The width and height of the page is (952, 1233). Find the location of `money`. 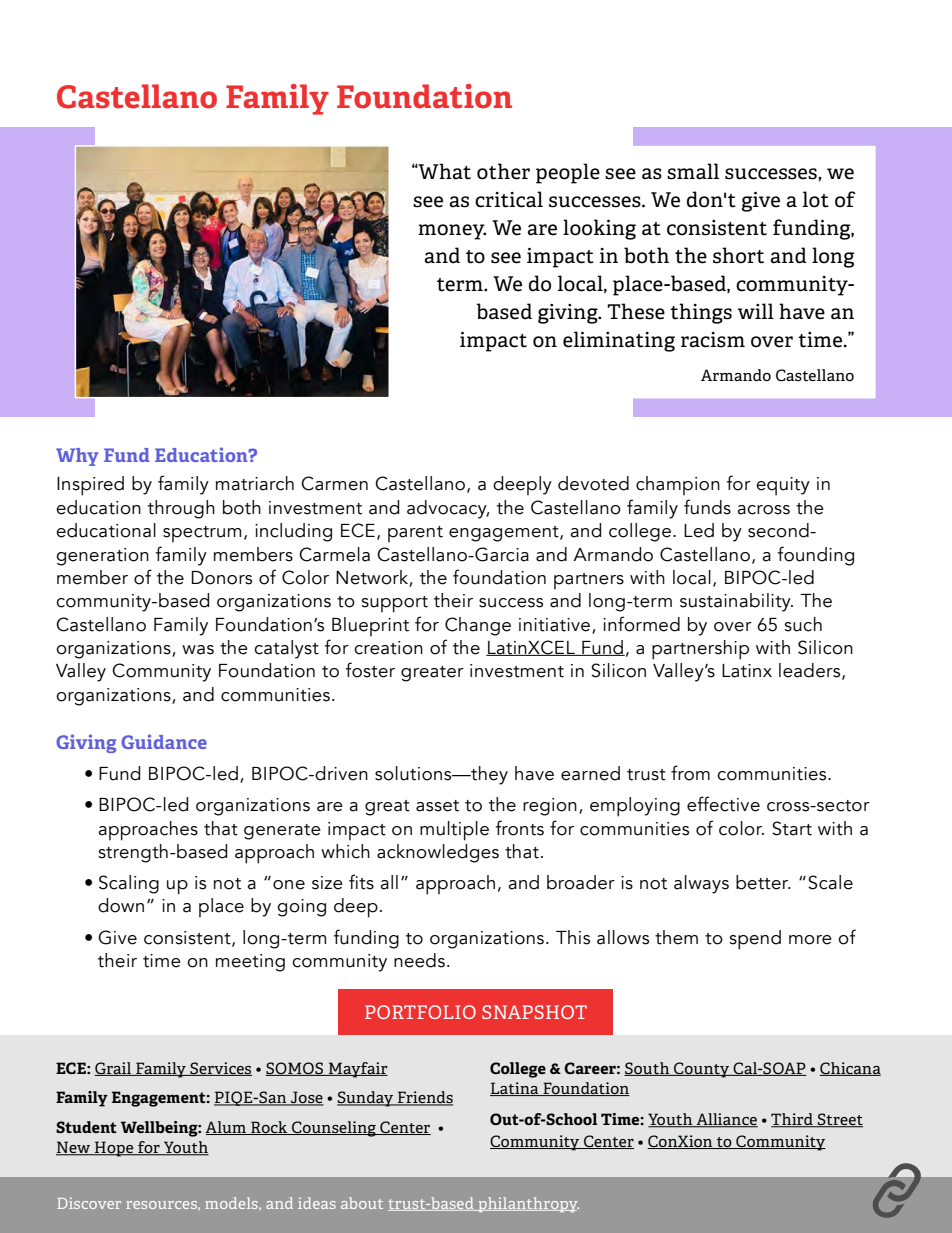

money is located at coordinates (452, 232).
